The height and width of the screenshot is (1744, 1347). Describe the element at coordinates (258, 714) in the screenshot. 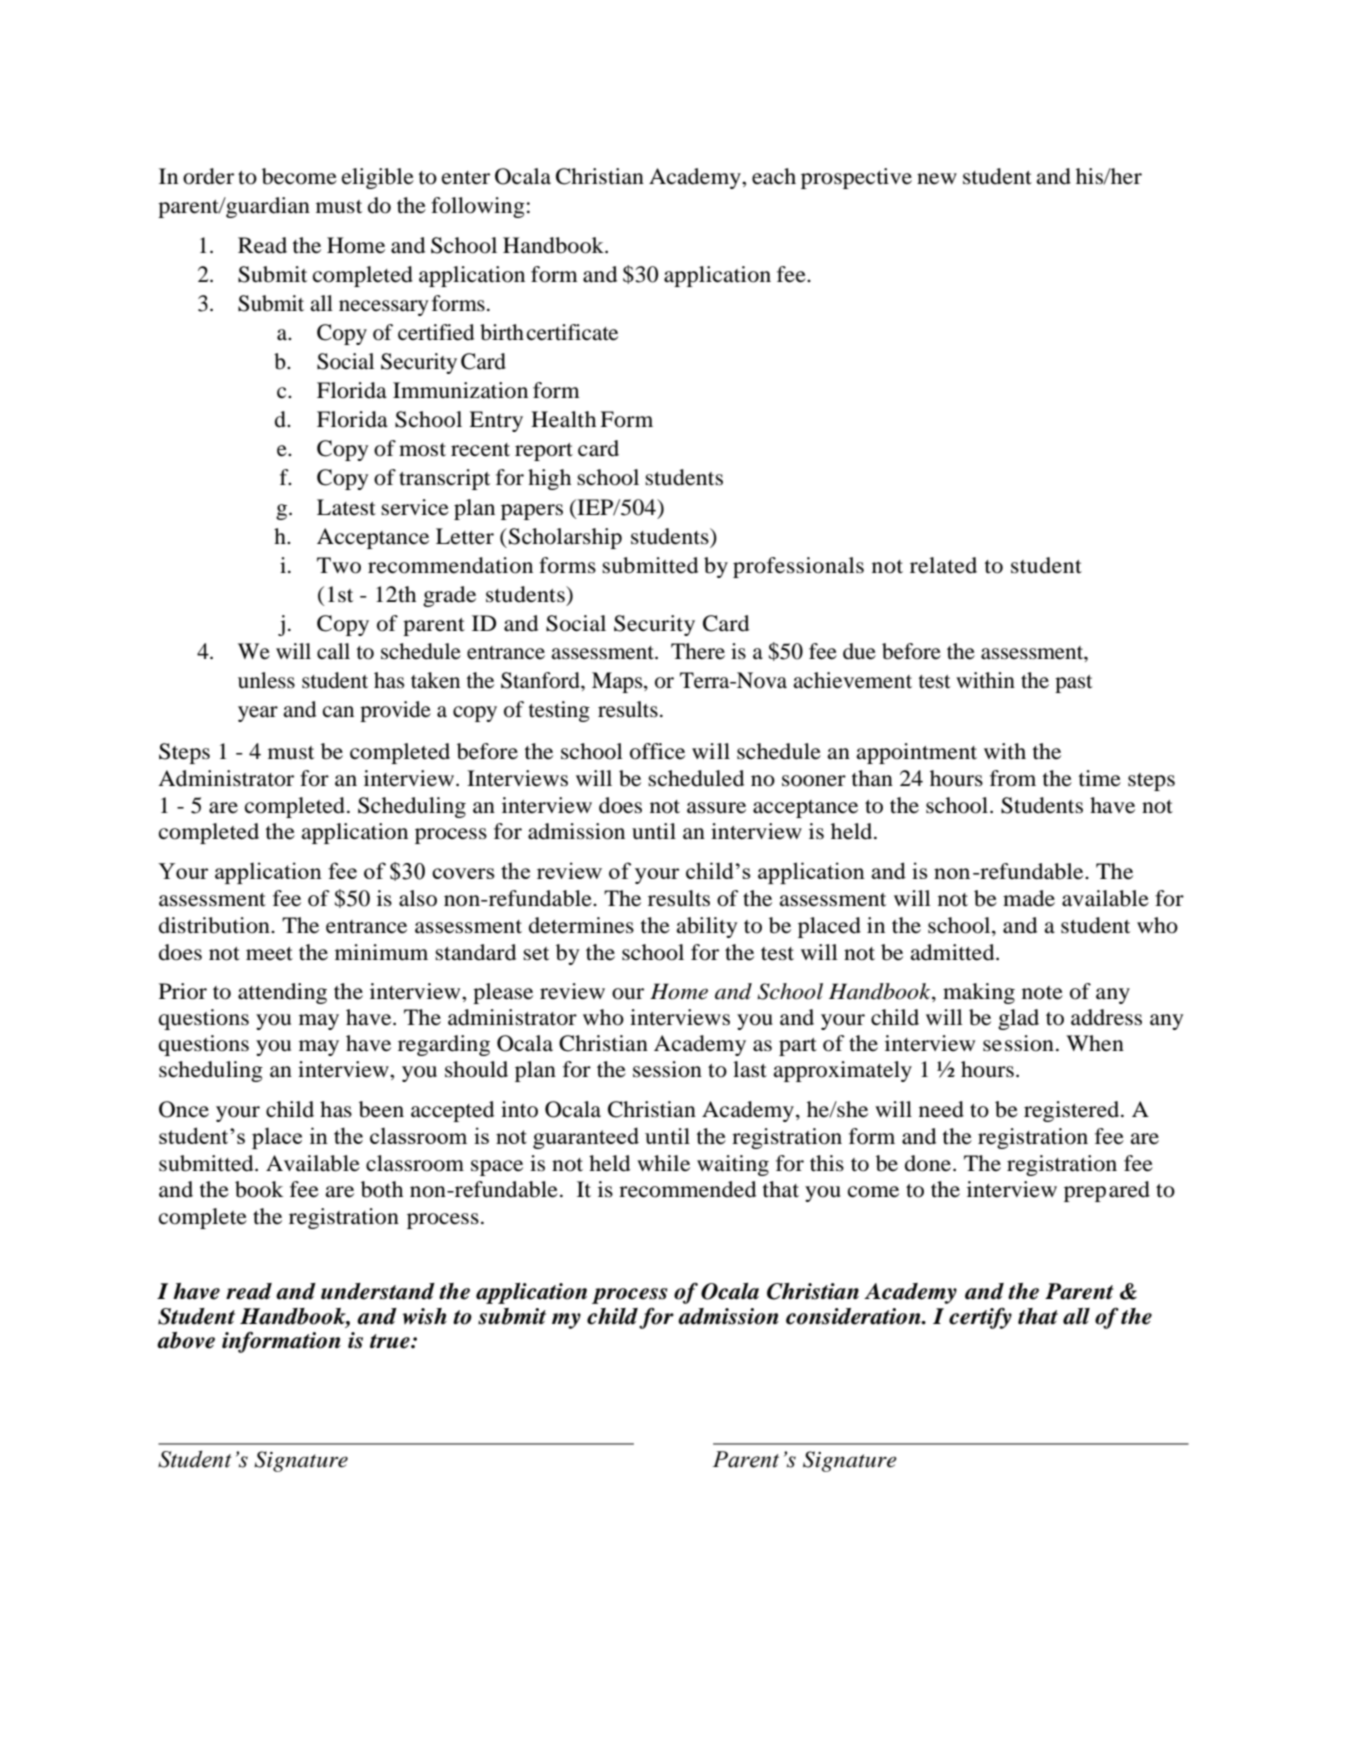

I see `year` at that location.
